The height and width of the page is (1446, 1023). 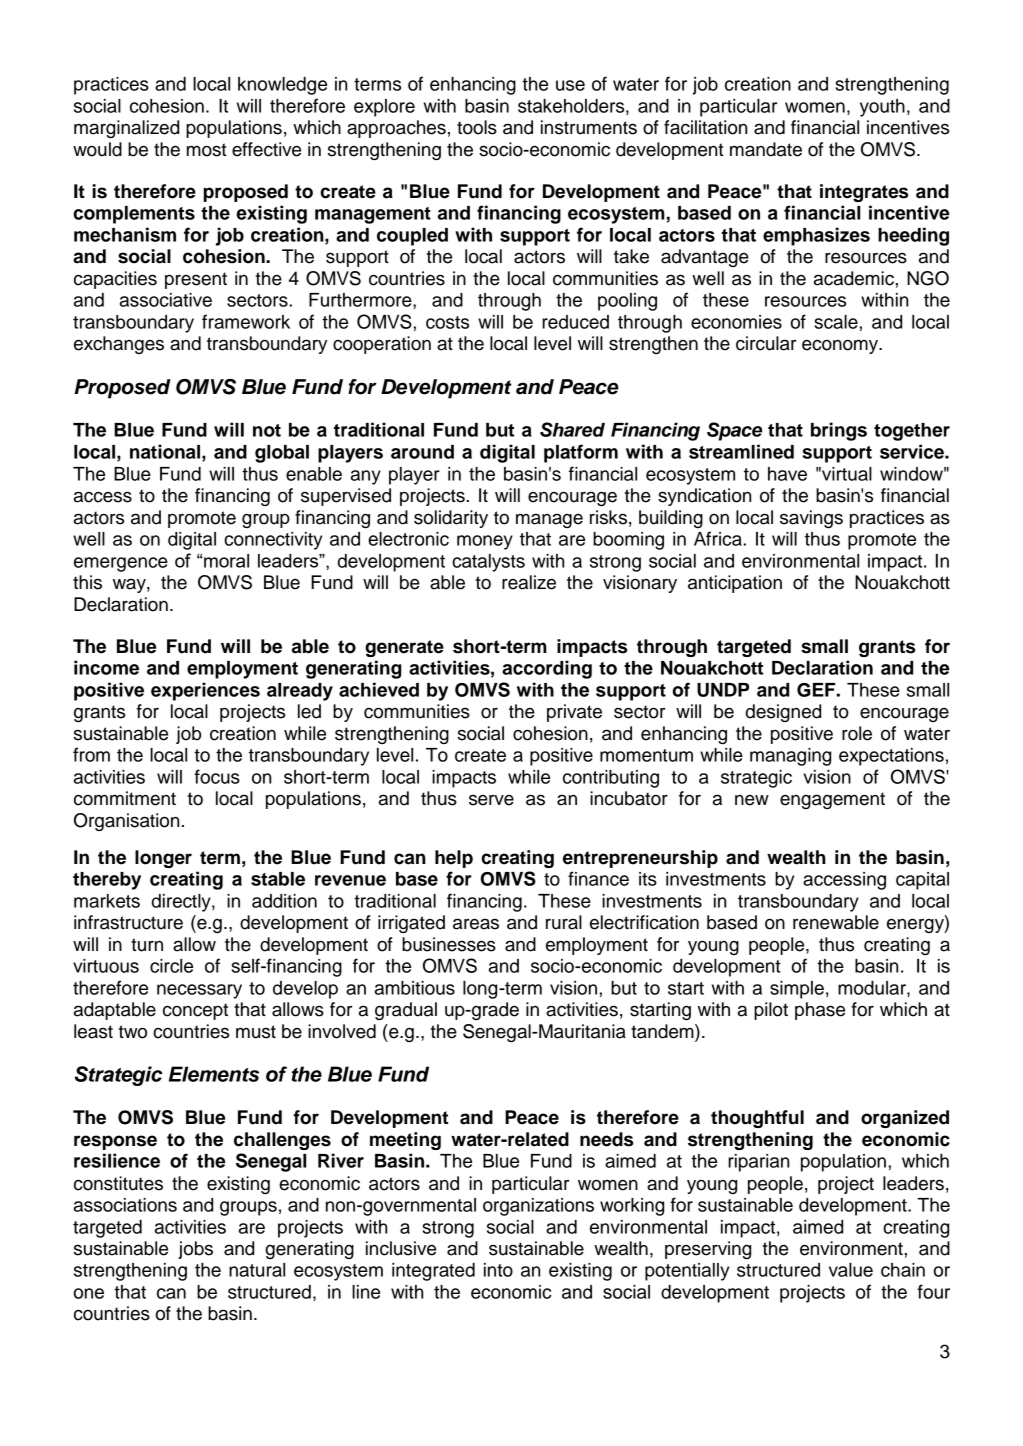 What do you see at coordinates (477, 127) in the page?
I see `tools` at bounding box center [477, 127].
